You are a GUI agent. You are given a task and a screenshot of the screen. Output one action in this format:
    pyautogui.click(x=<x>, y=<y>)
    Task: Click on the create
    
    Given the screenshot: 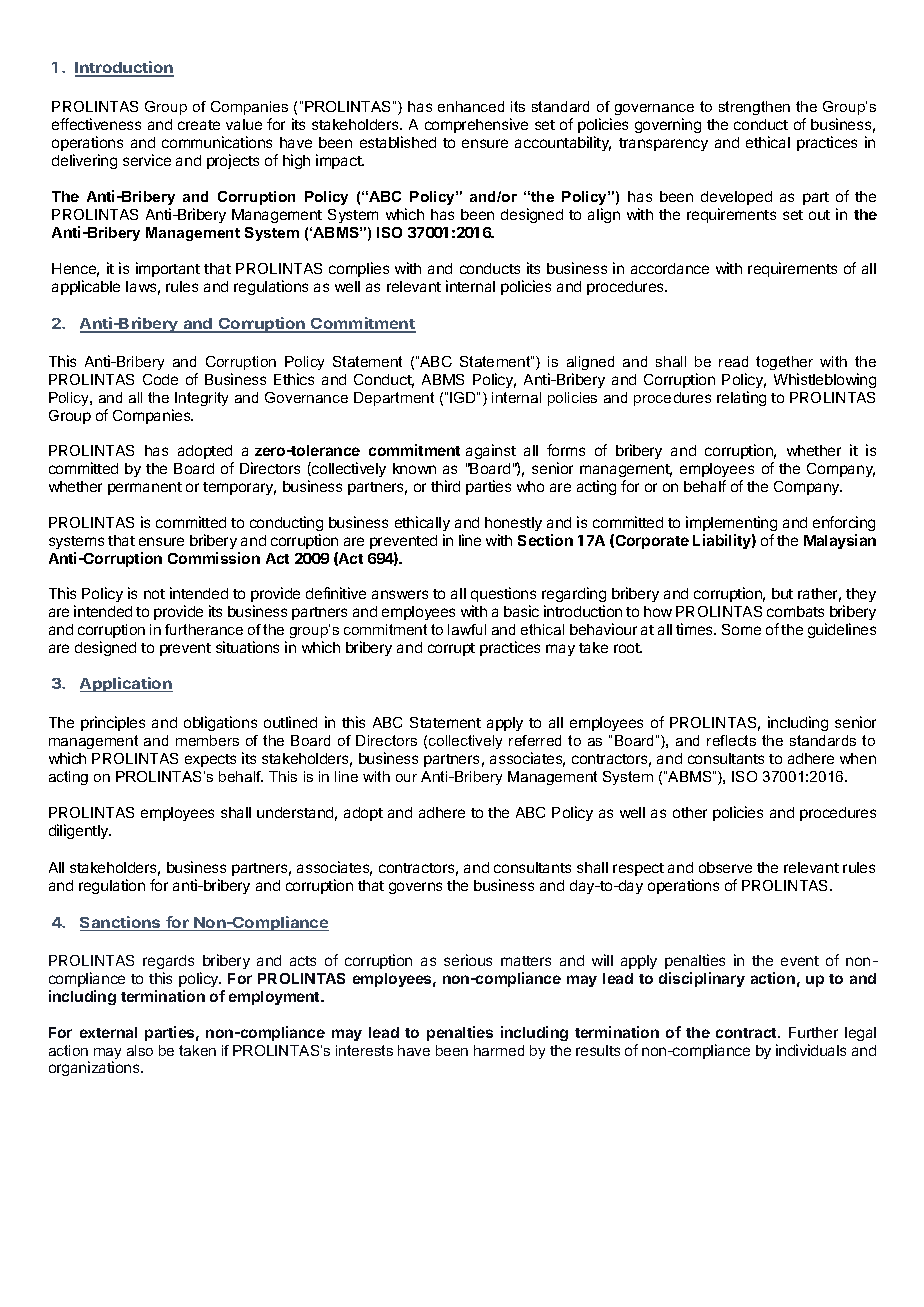 What is the action you would take?
    pyautogui.click(x=199, y=125)
